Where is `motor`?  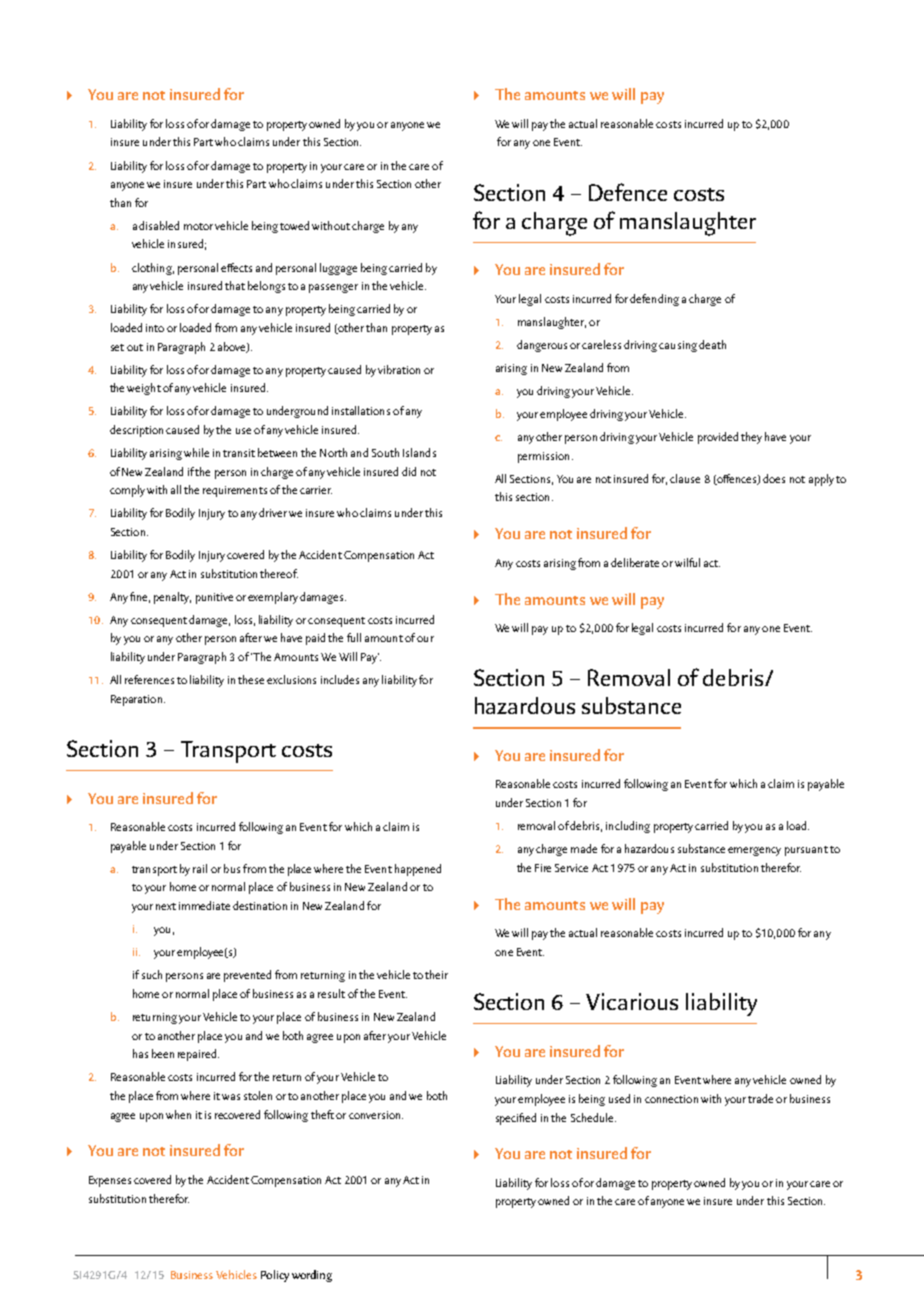 motor is located at coordinates (198, 226).
